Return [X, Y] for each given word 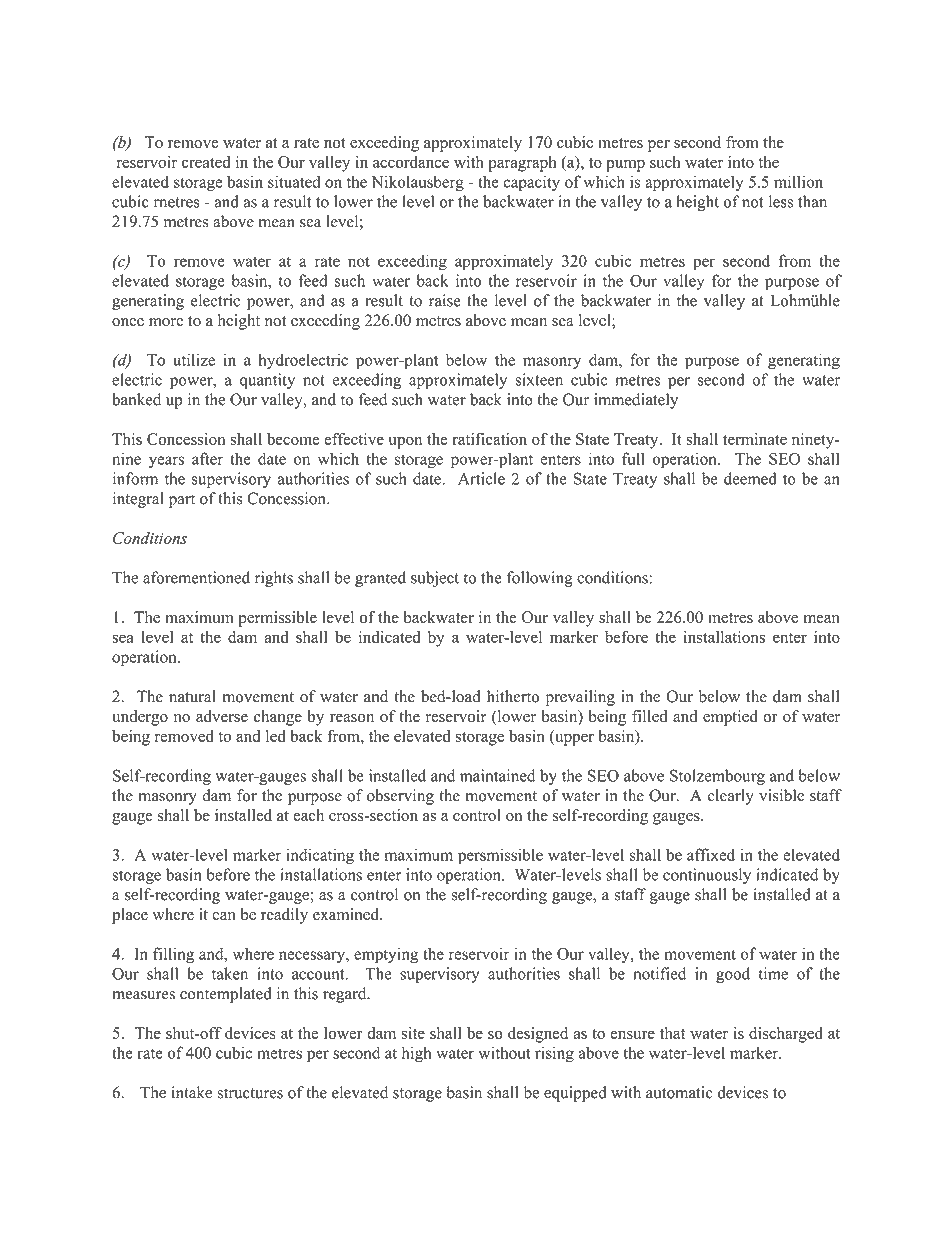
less [781, 201]
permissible [278, 619]
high [417, 1054]
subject [435, 579]
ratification [489, 439]
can [224, 916]
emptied [730, 718]
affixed [711, 854]
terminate [755, 439]
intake [191, 1092]
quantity [267, 381]
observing [400, 797]
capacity [531, 183]
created [206, 162]
